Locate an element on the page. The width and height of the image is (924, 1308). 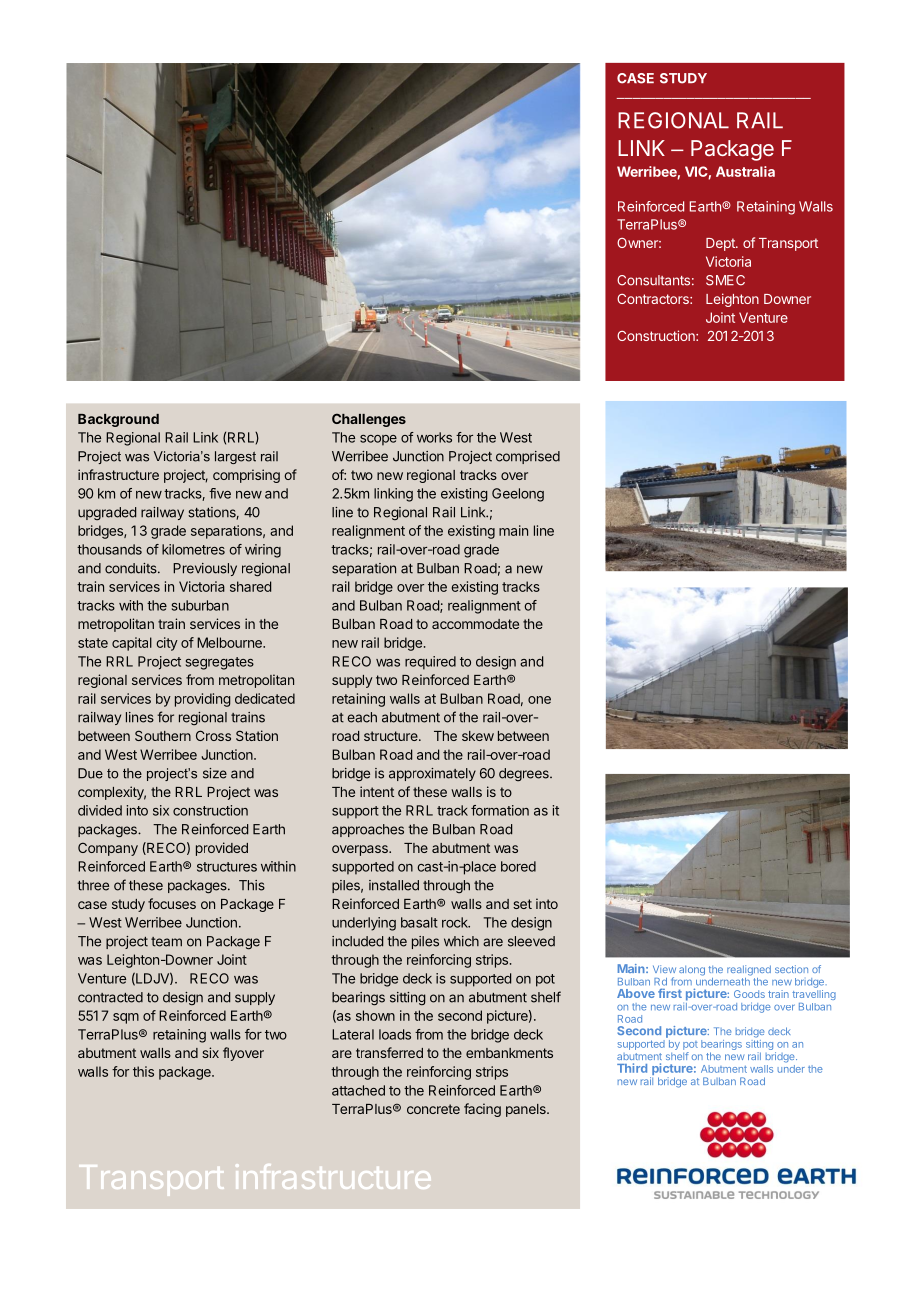
Dept is located at coordinates (721, 244).
